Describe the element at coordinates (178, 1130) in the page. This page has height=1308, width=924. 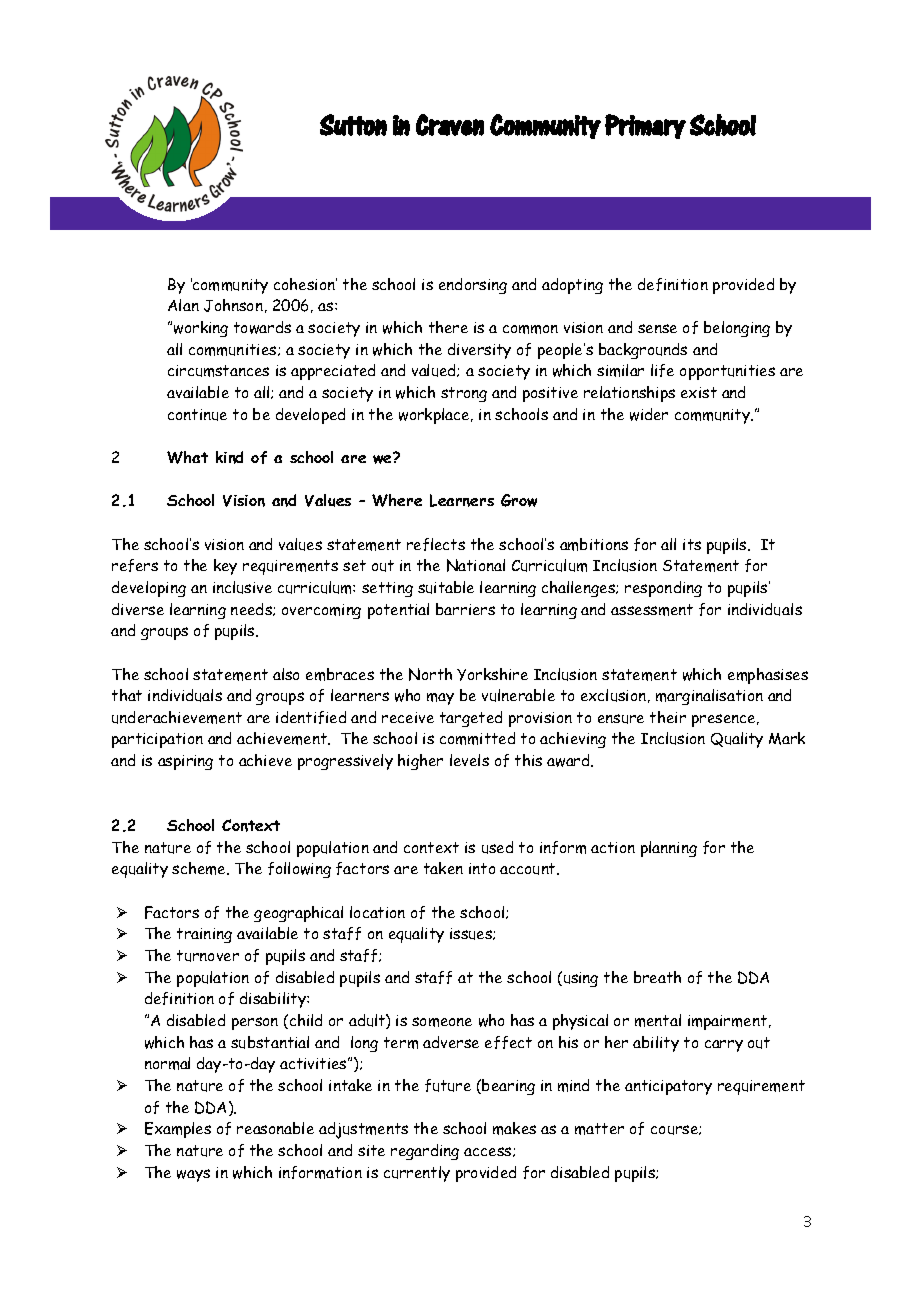
I see `Examples` at that location.
